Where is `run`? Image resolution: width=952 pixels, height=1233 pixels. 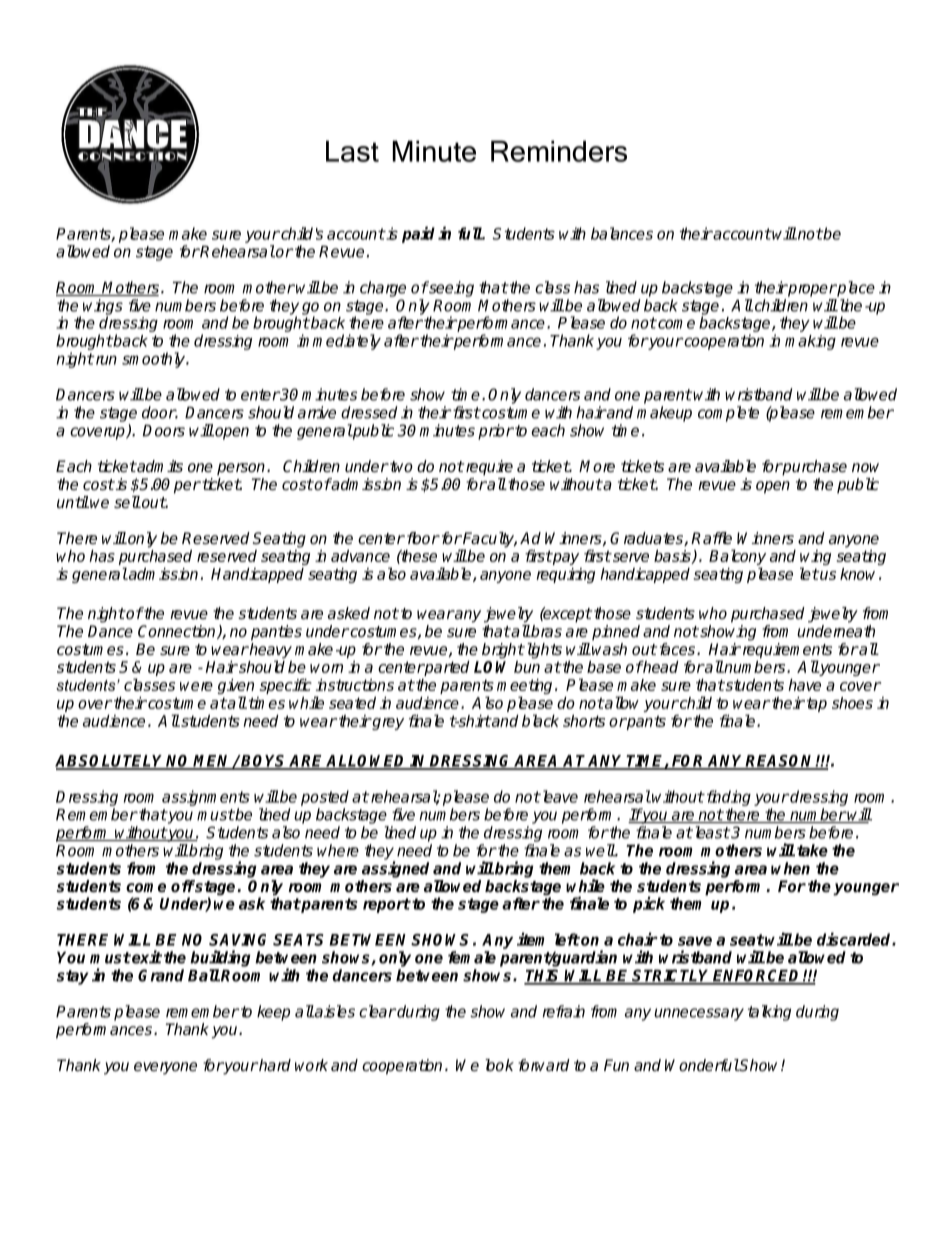 run is located at coordinates (105, 360).
